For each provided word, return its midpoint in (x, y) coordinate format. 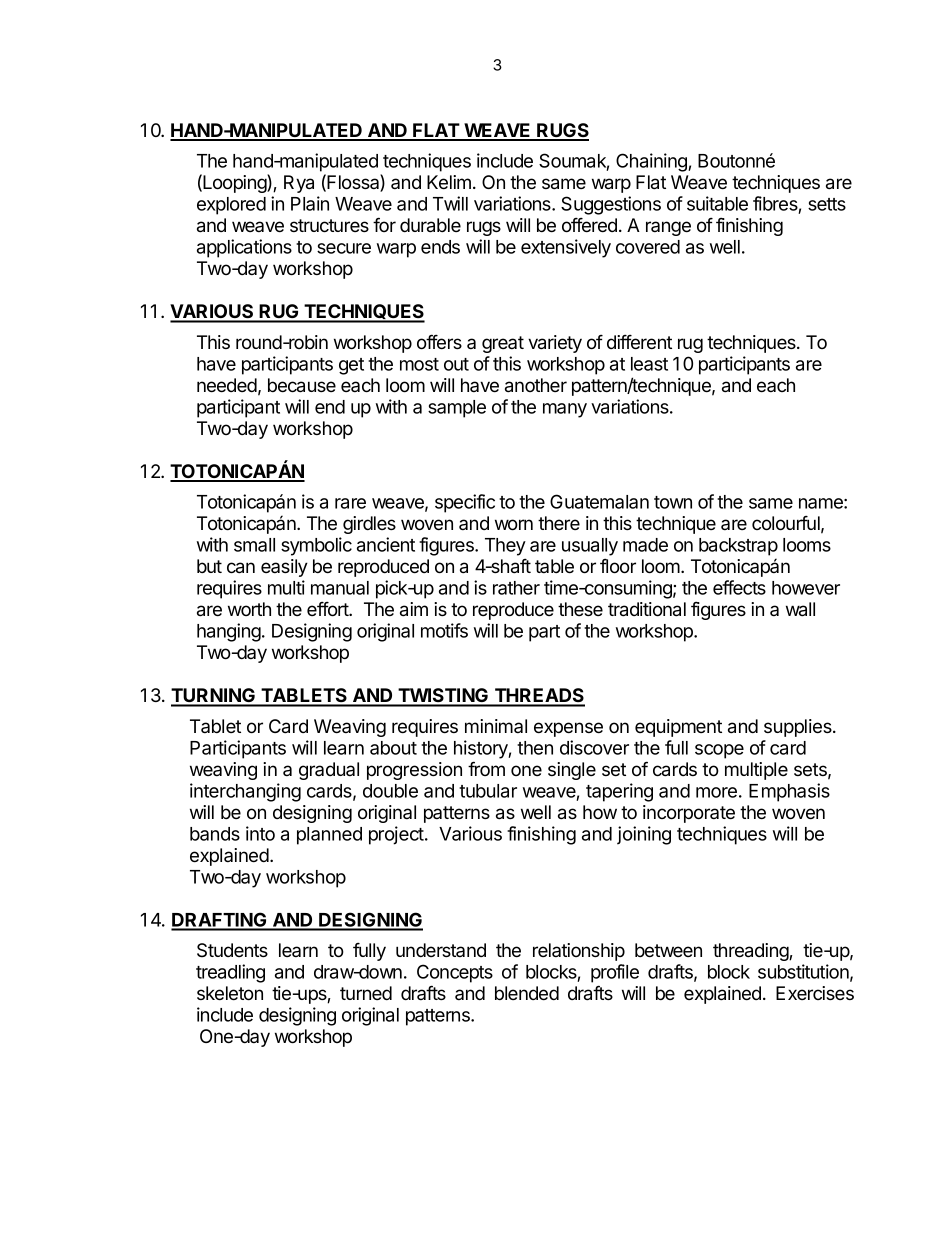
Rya (299, 184)
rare (350, 503)
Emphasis (789, 792)
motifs (444, 630)
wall (800, 609)
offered (589, 225)
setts (827, 204)
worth (249, 609)
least (649, 364)
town (673, 502)
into (260, 833)
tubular (488, 791)
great (503, 344)
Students (232, 950)
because (302, 385)
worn (514, 525)
